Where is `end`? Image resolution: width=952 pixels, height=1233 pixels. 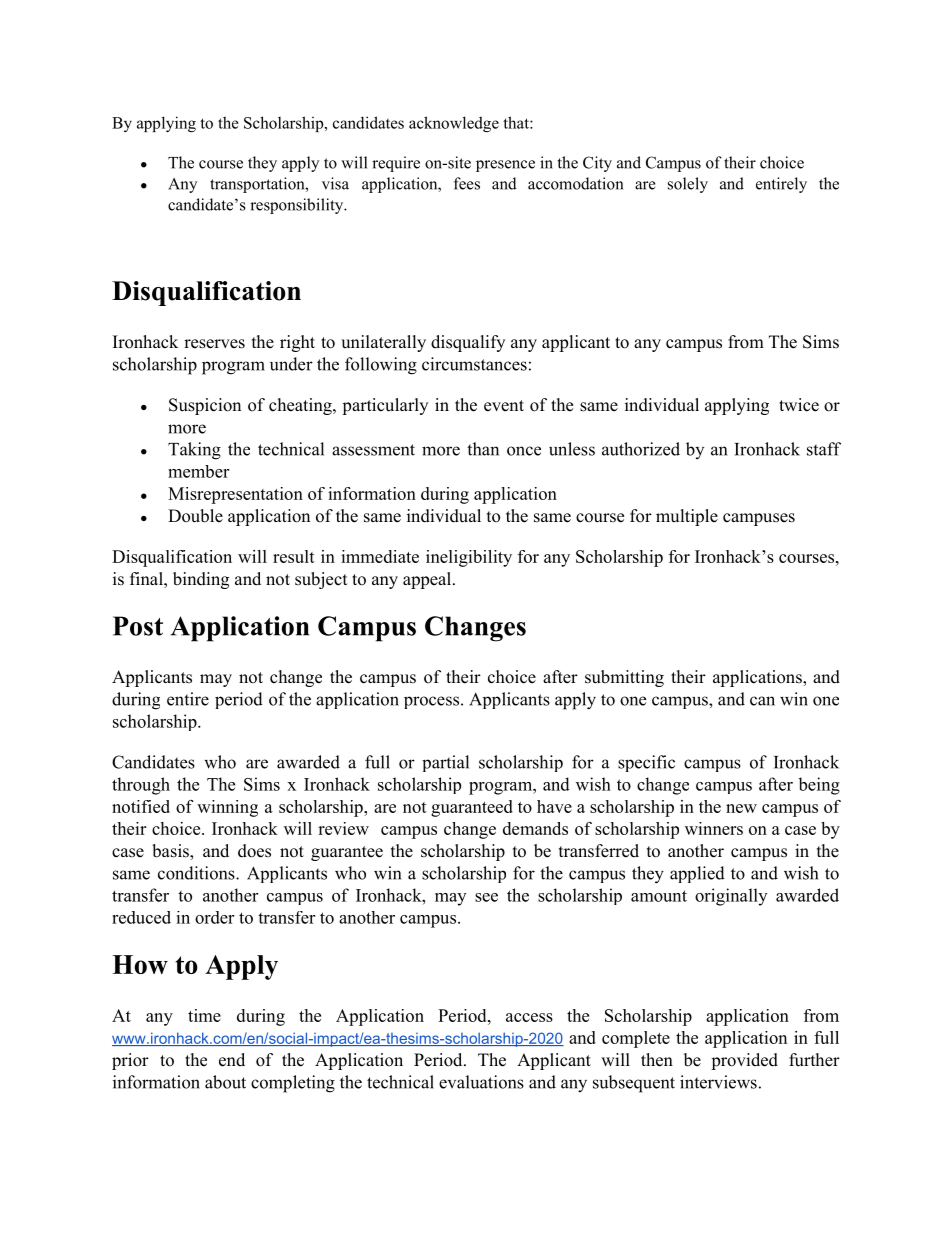
end is located at coordinates (232, 1060).
